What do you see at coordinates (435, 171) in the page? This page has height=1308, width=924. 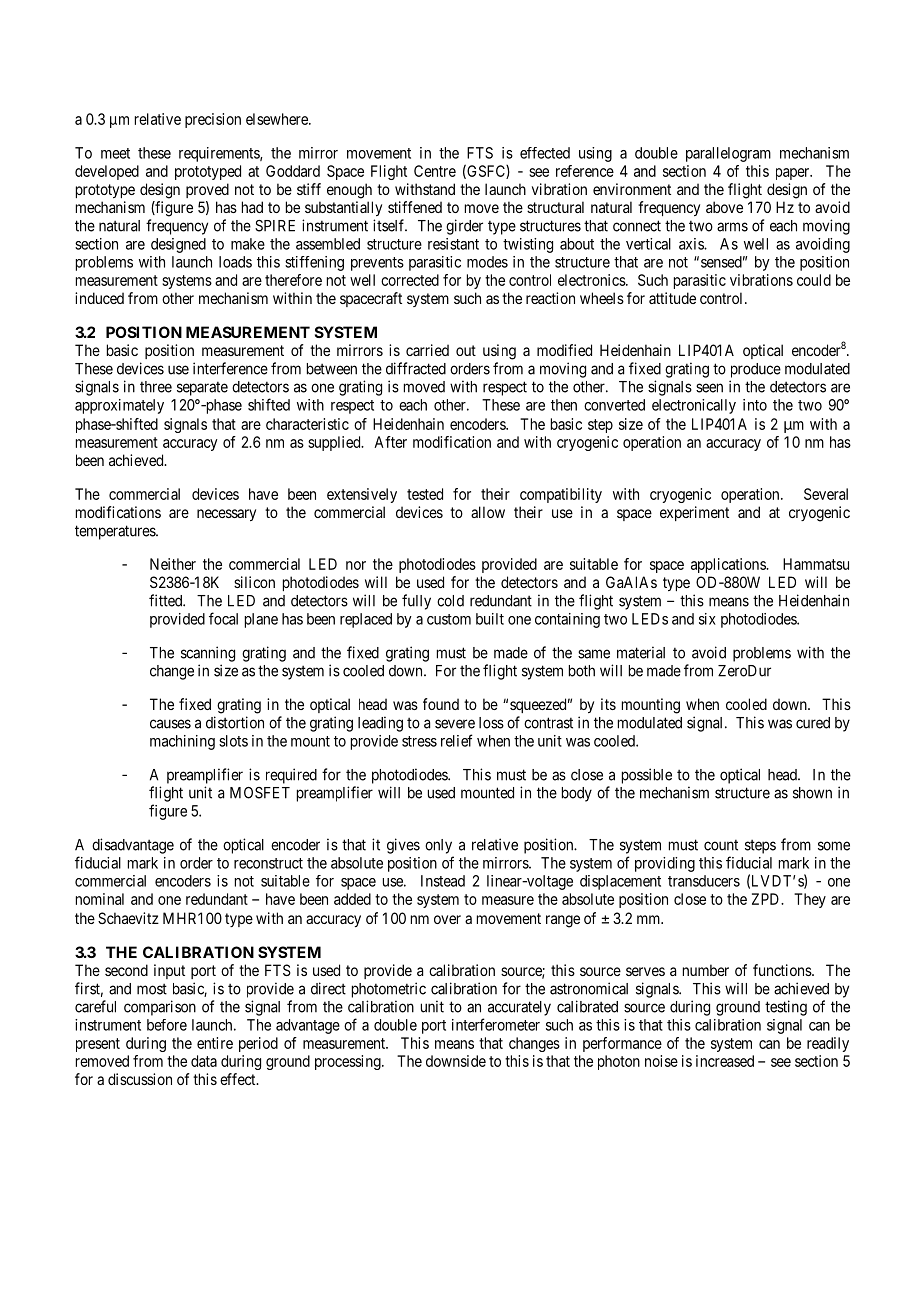 I see `Centre` at bounding box center [435, 171].
